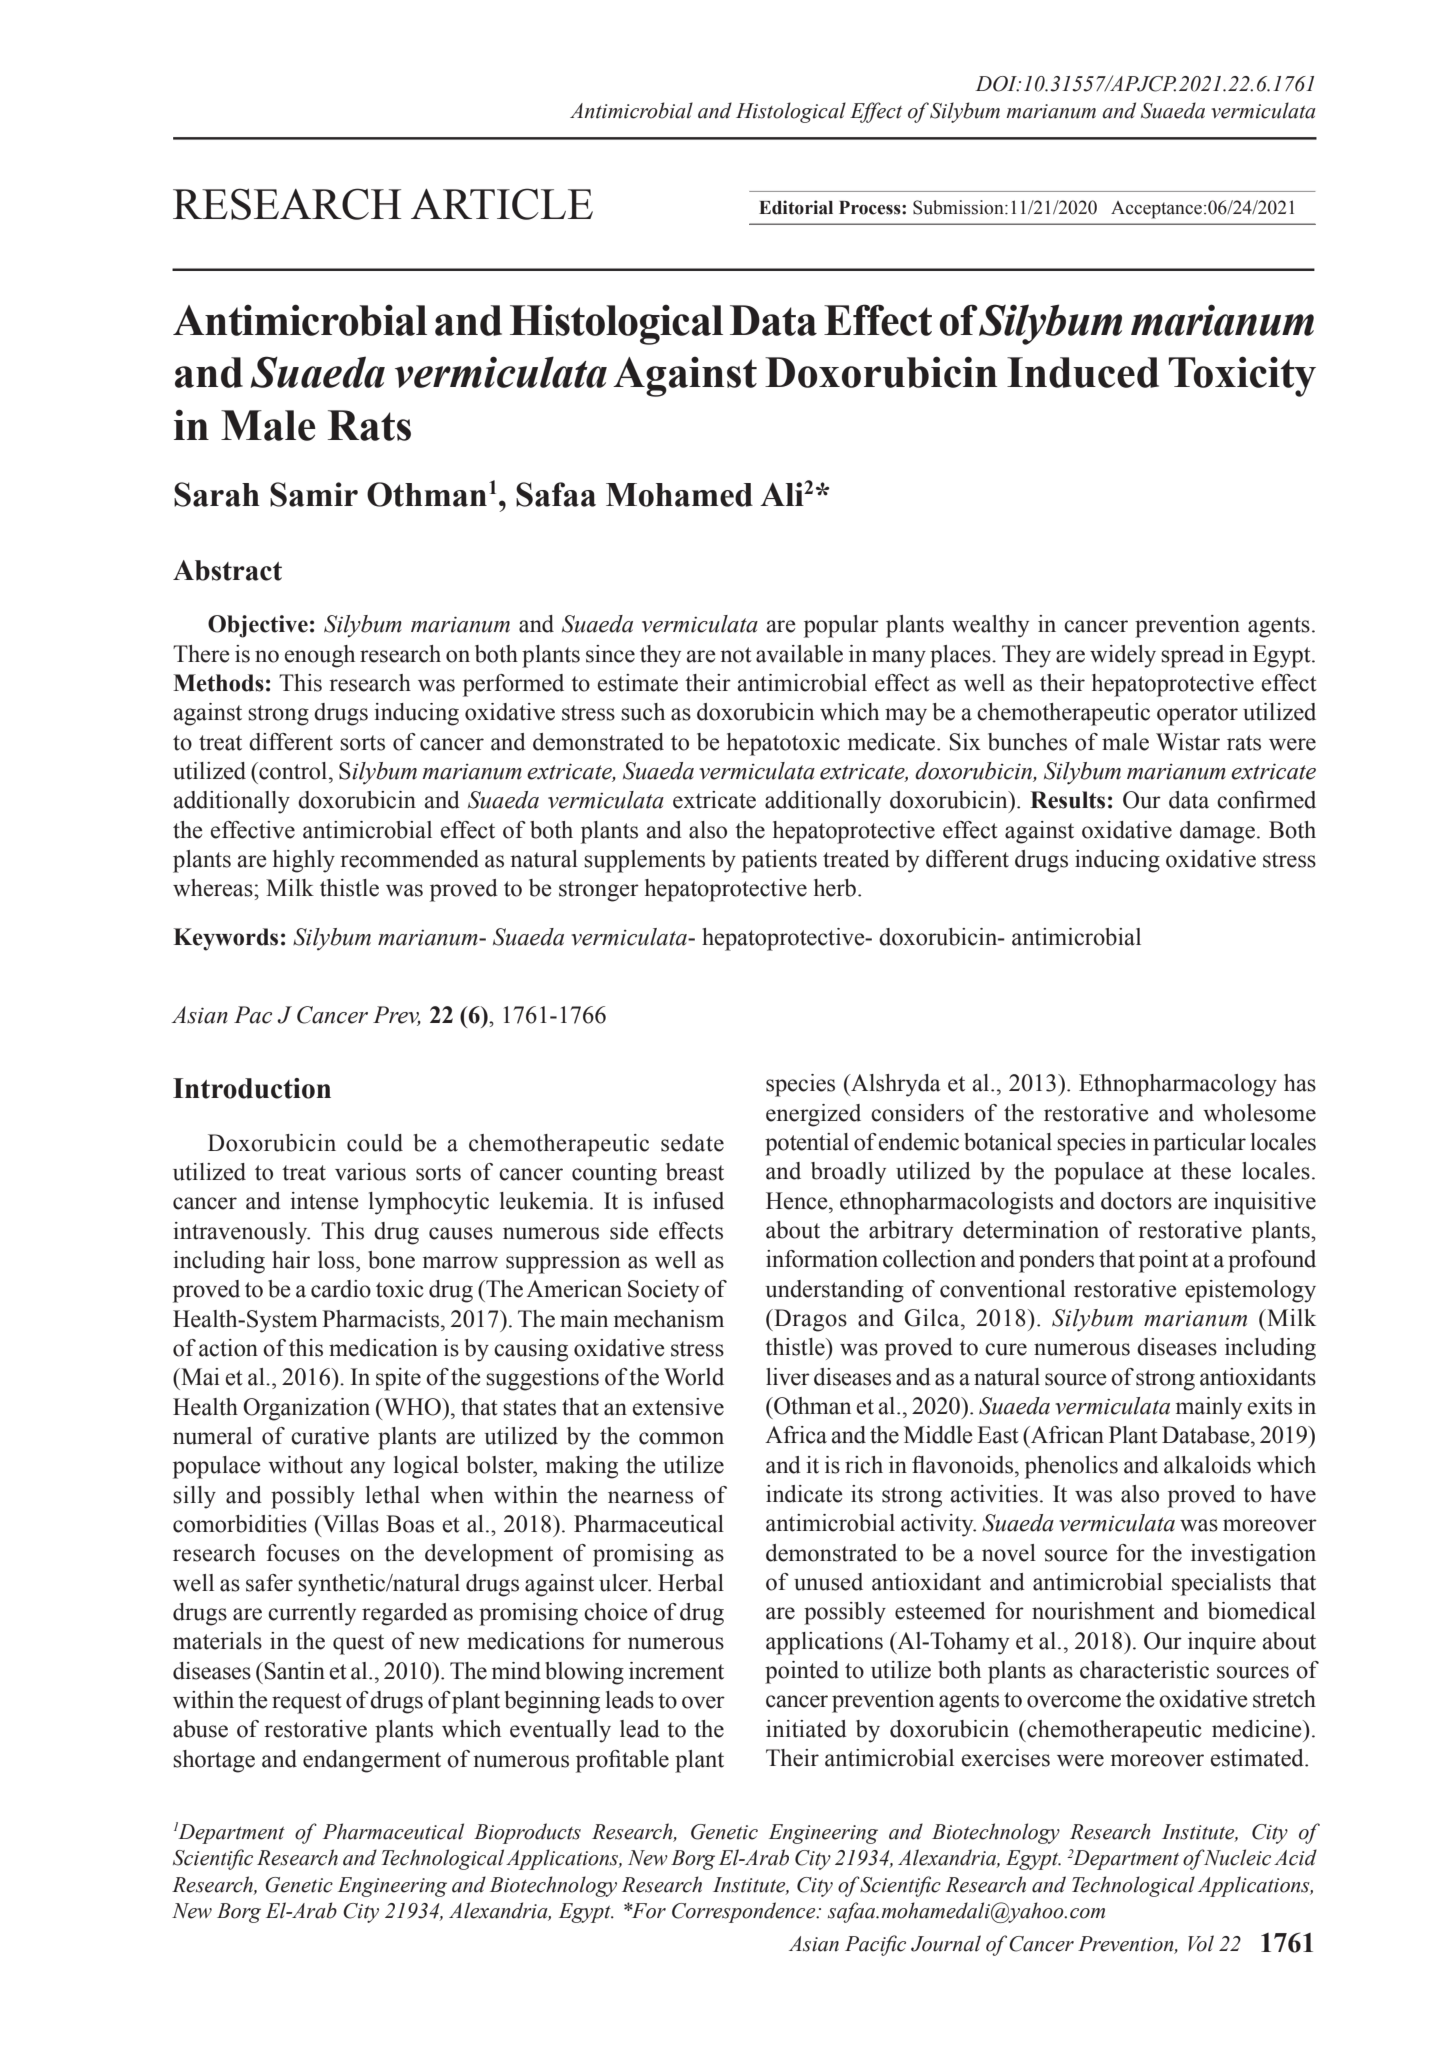 This document has width=1455, height=2058. What do you see at coordinates (1192, 656) in the document?
I see `spread` at bounding box center [1192, 656].
